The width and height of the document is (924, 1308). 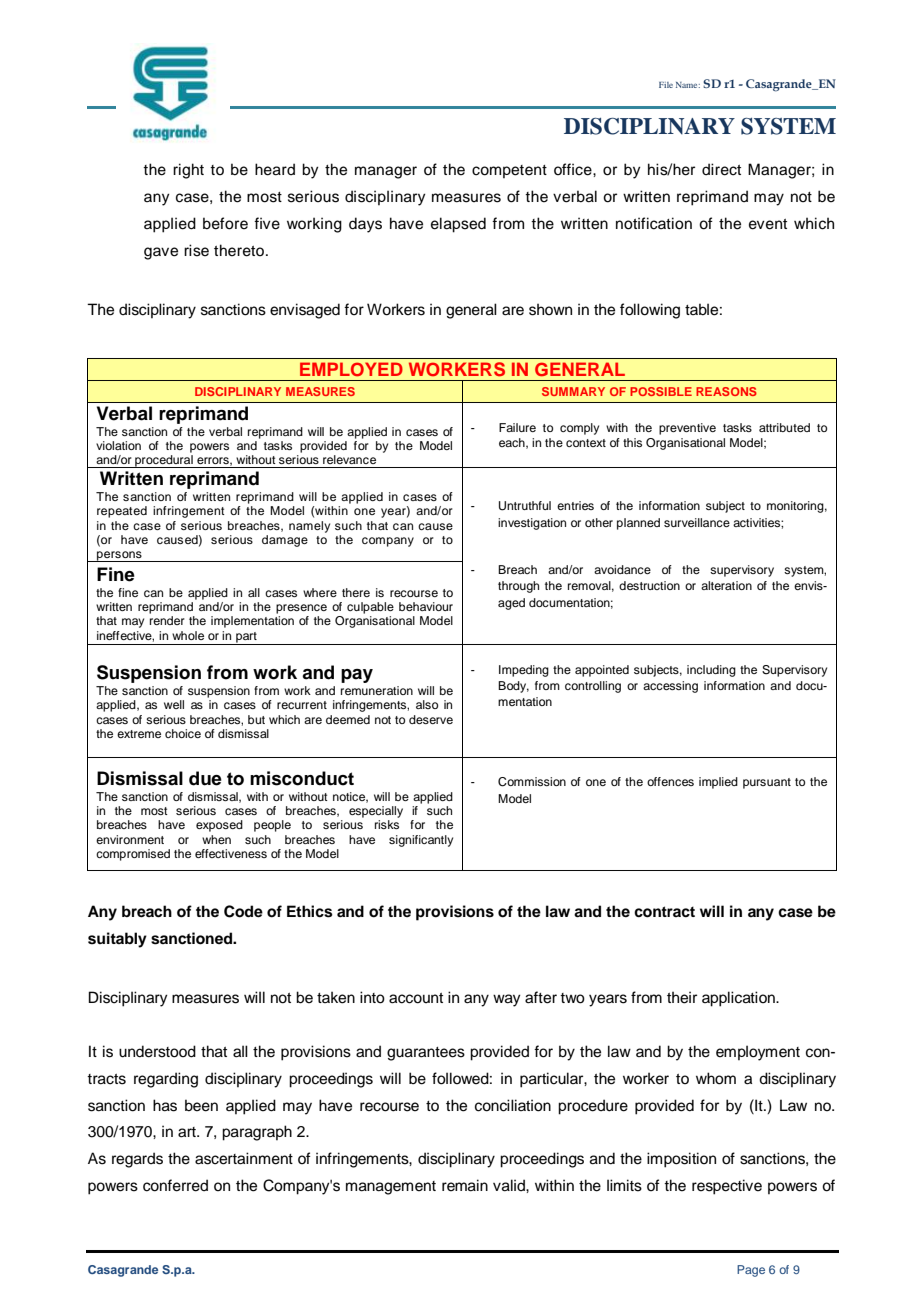 What do you see at coordinates (188, 171) in the document?
I see `right` at bounding box center [188, 171].
